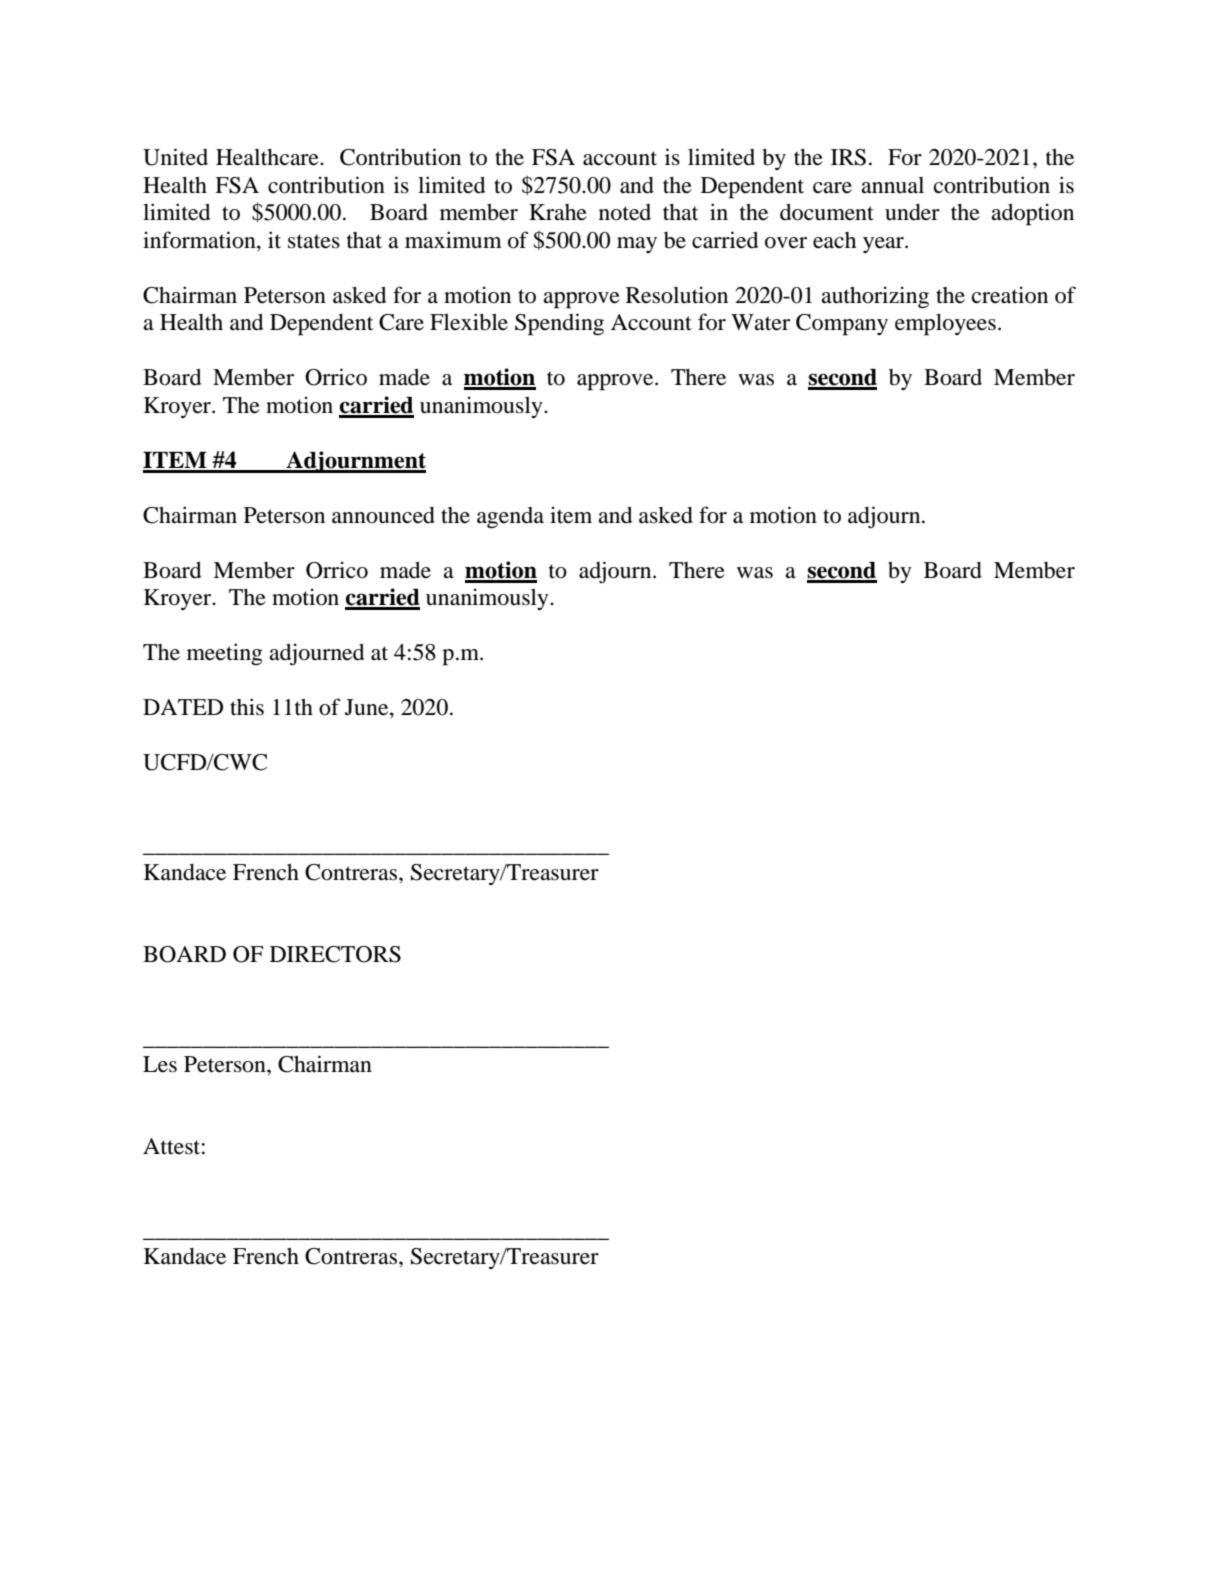 This page has width=1218, height=1577. Describe the element at coordinates (945, 325) in the page. I see `employees` at that location.
